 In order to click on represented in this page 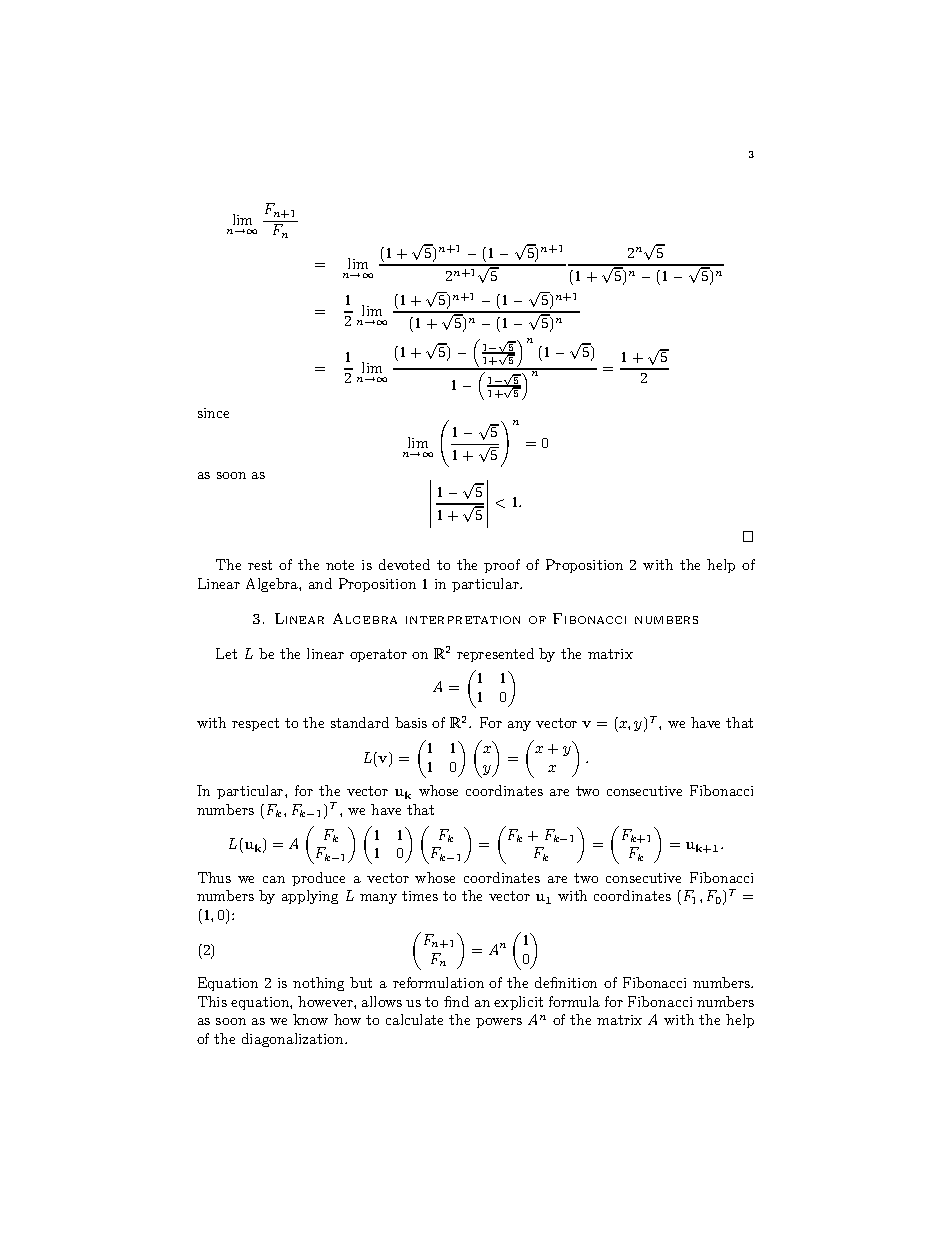, I will do `click(495, 655)`.
